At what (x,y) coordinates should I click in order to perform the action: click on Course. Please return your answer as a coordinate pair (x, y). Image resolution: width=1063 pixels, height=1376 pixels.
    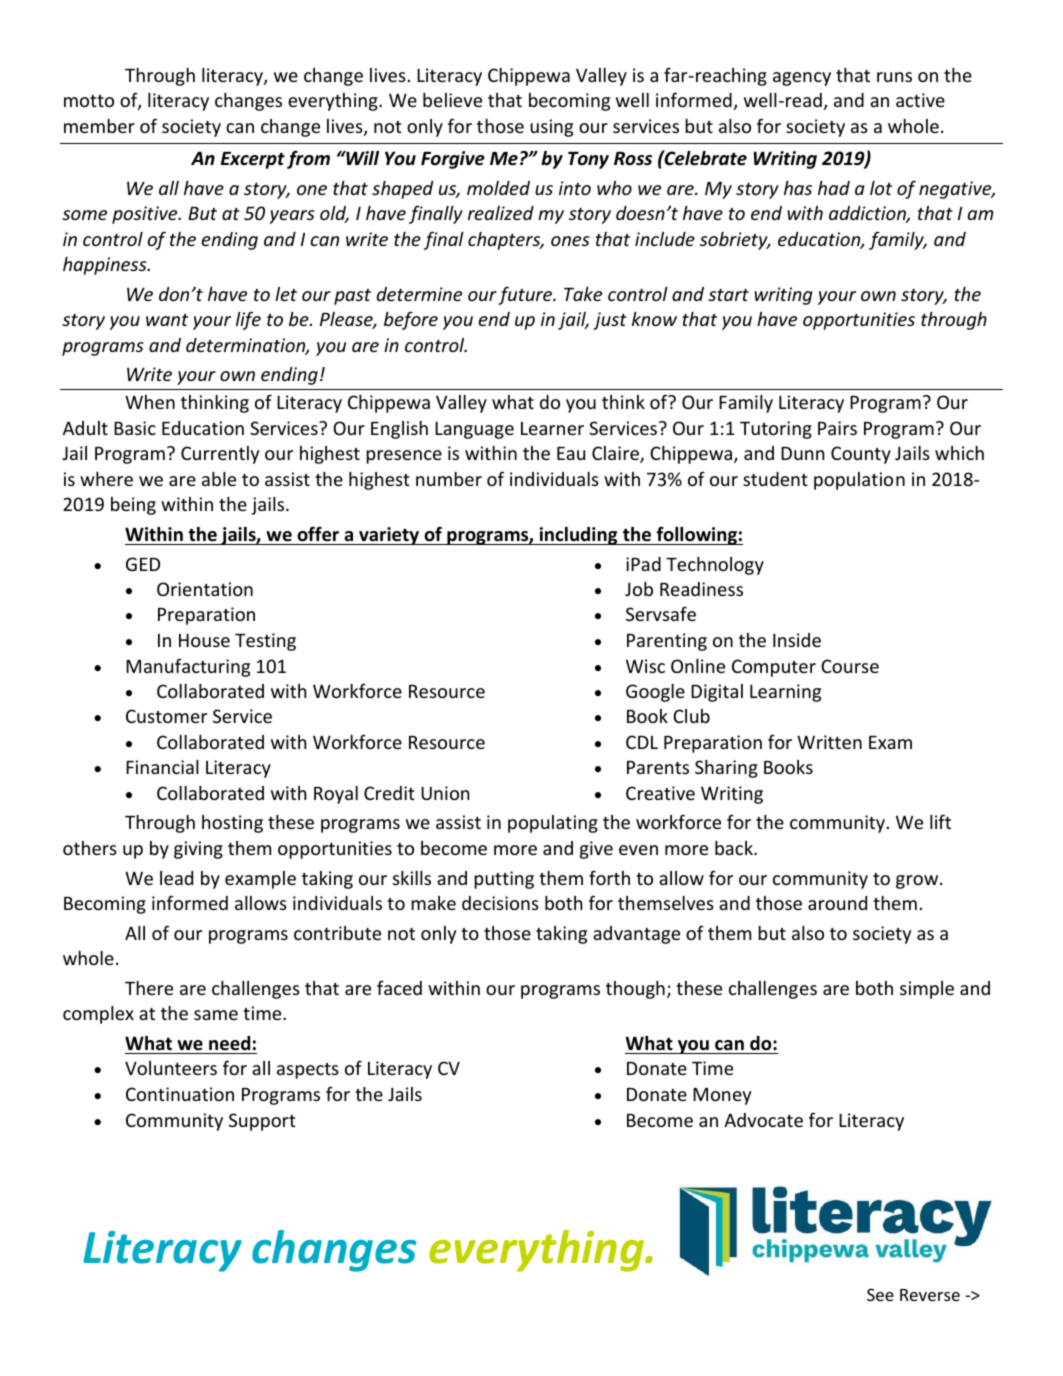
    Looking at the image, I should click on (850, 666).
